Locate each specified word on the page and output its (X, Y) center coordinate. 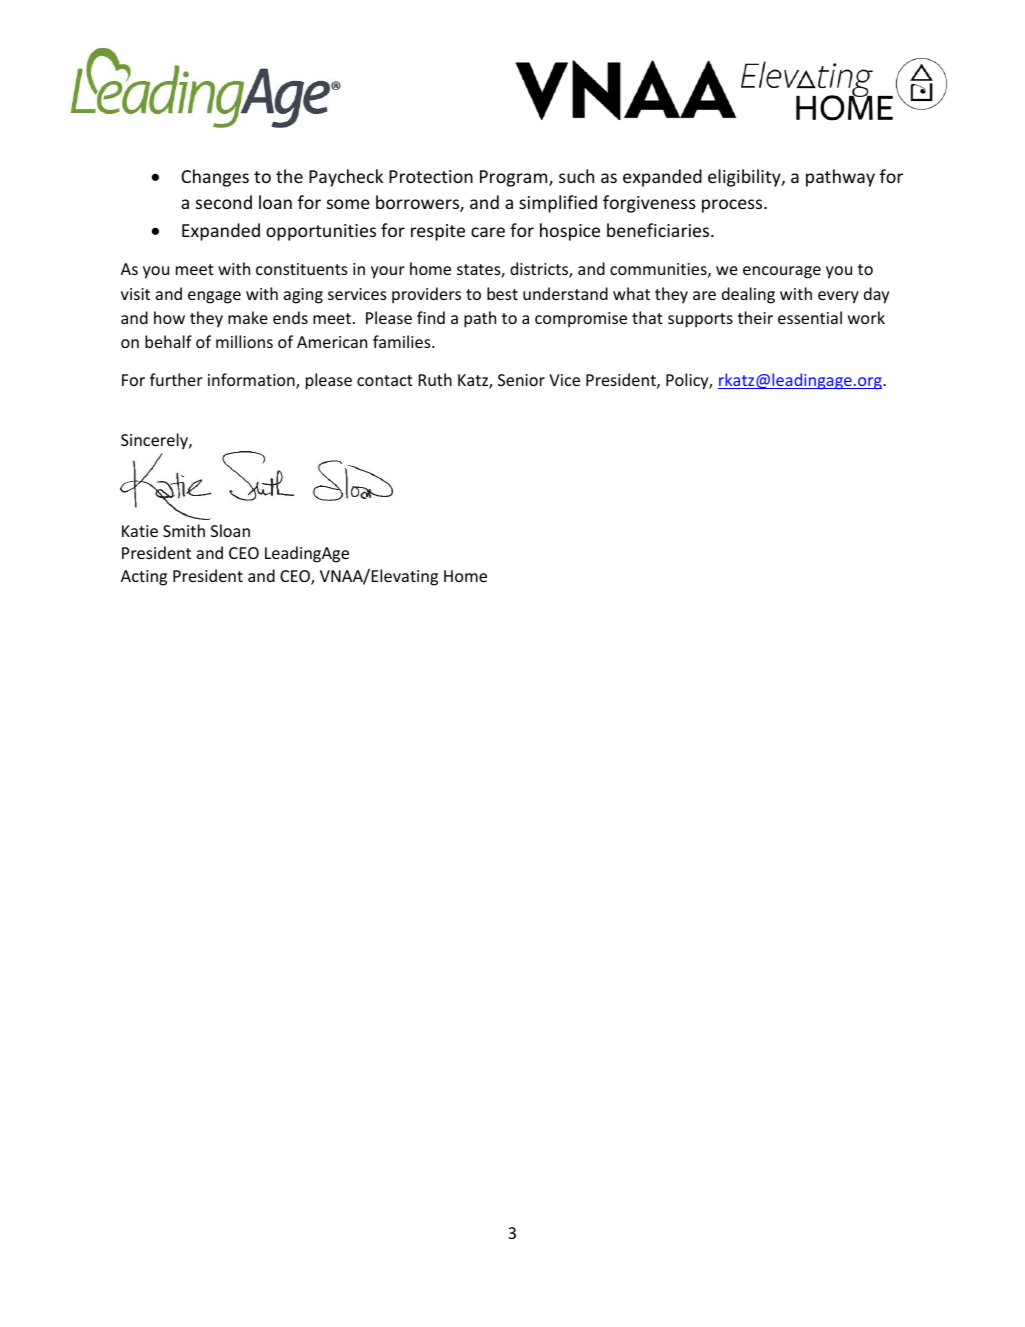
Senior (521, 380)
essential (810, 317)
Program (515, 178)
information (252, 381)
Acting (144, 578)
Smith (184, 530)
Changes (215, 178)
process (733, 206)
